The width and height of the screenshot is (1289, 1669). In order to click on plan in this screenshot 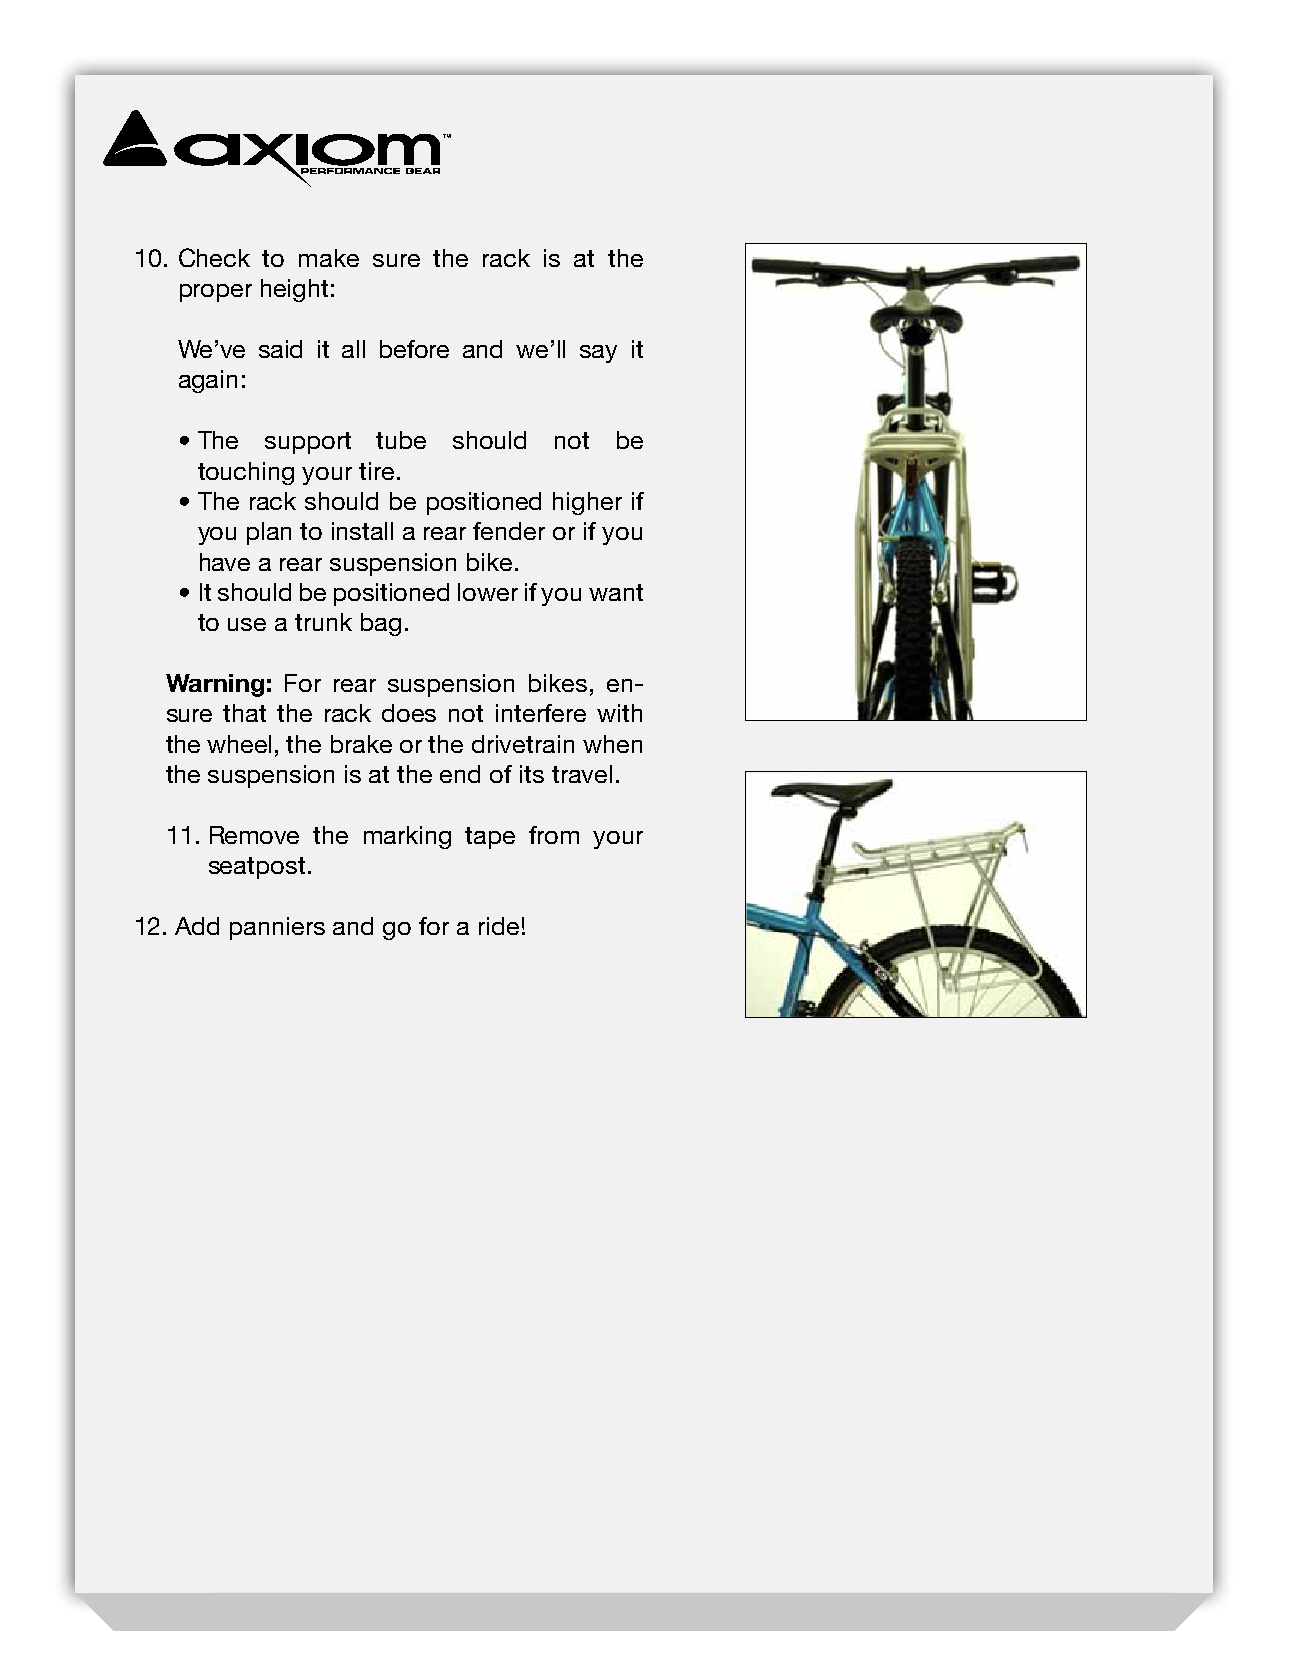, I will do `click(269, 533)`.
